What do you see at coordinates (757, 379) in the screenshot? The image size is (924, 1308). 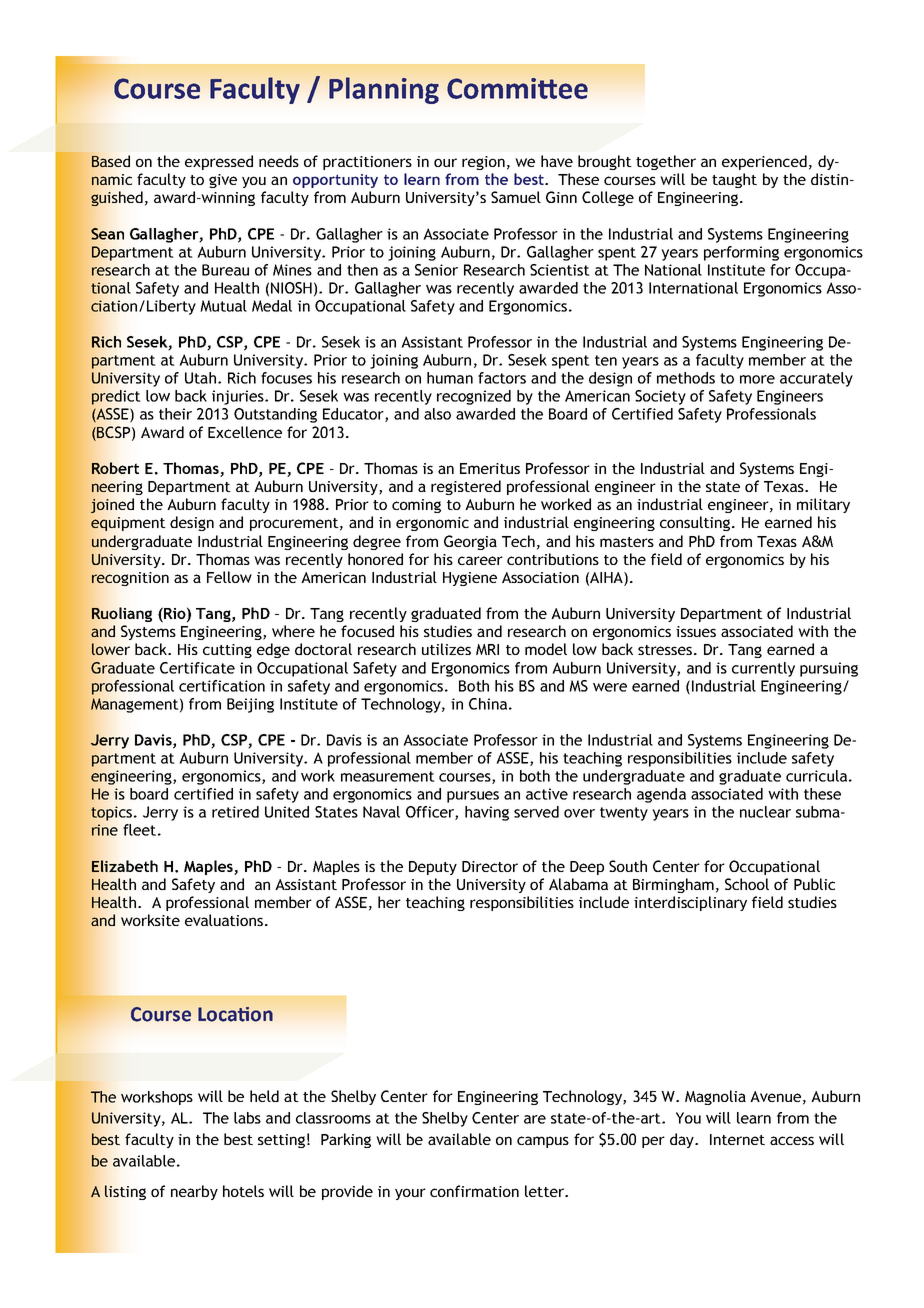 I see `more` at bounding box center [757, 379].
